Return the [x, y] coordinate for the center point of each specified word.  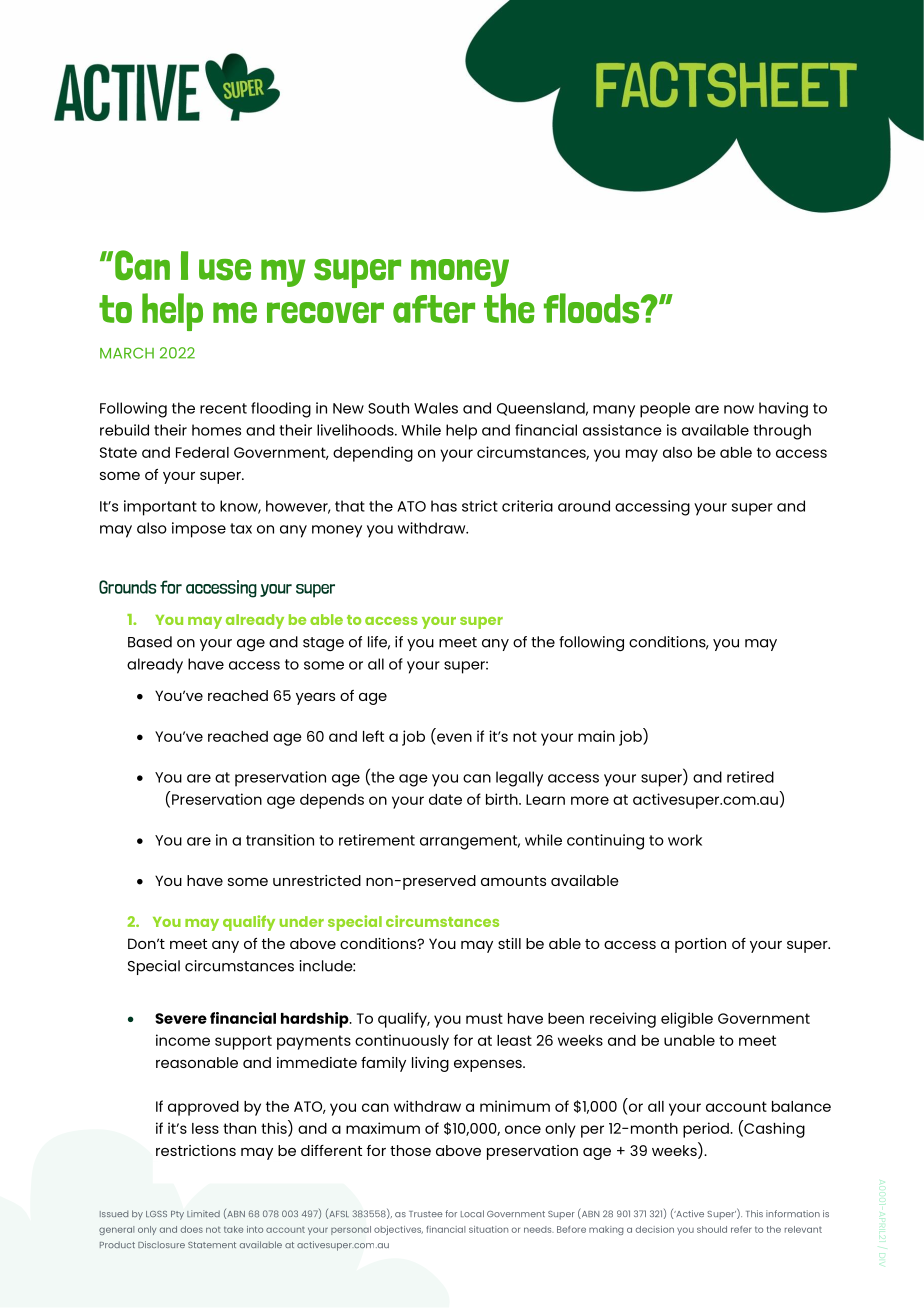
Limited [203, 1213]
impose [199, 530]
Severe [181, 1018]
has [444, 506]
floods [593, 308]
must [484, 1018]
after [434, 309]
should [712, 1229]
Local [472, 1213]
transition [280, 840]
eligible [687, 1020]
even [454, 737]
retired [750, 777]
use [225, 270]
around [584, 506]
